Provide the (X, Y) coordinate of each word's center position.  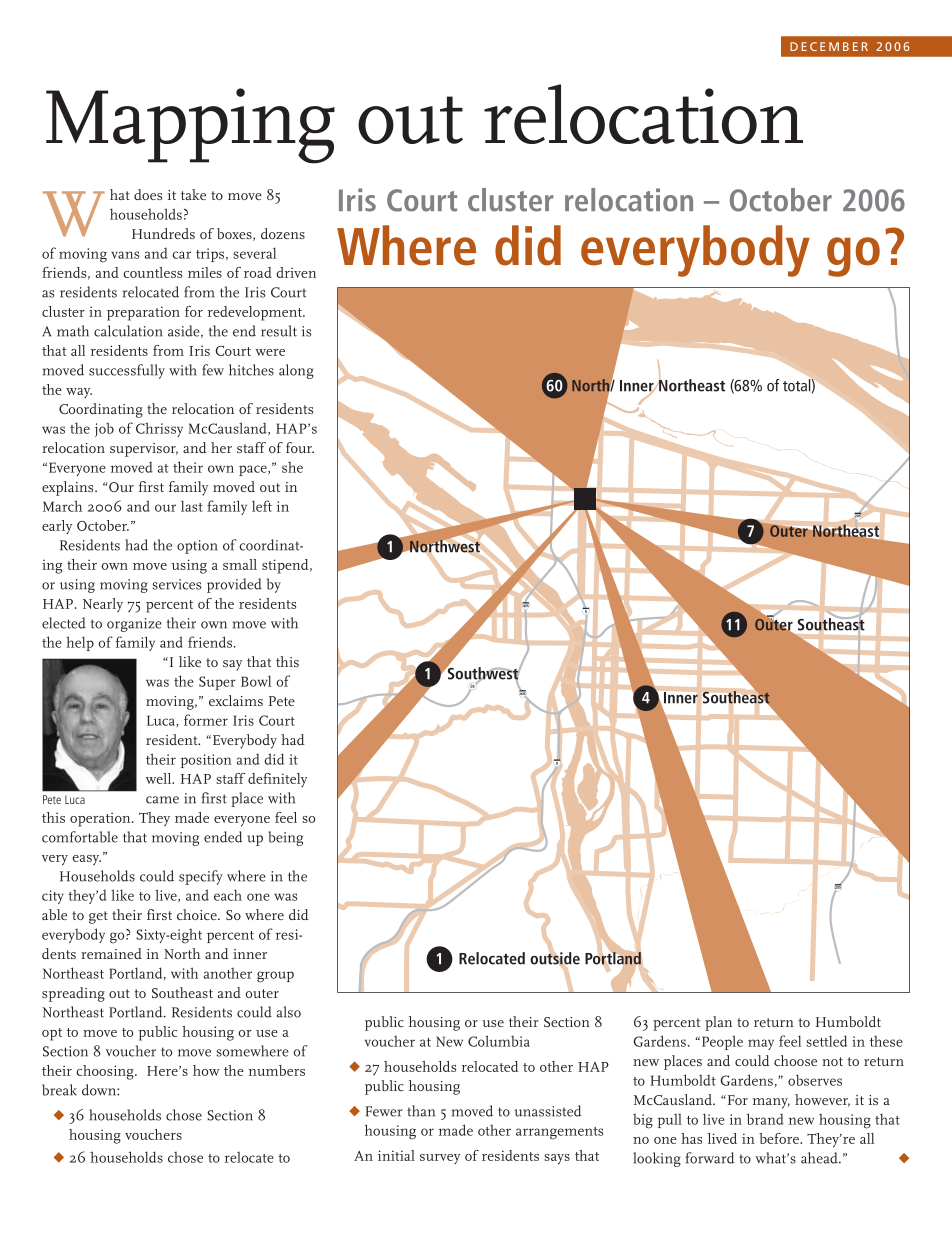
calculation (128, 331)
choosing (106, 1072)
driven (296, 272)
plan (718, 1023)
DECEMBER (829, 46)
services (176, 584)
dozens (283, 233)
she (292, 467)
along (296, 371)
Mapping (190, 126)
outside (555, 958)
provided (234, 585)
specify (201, 877)
